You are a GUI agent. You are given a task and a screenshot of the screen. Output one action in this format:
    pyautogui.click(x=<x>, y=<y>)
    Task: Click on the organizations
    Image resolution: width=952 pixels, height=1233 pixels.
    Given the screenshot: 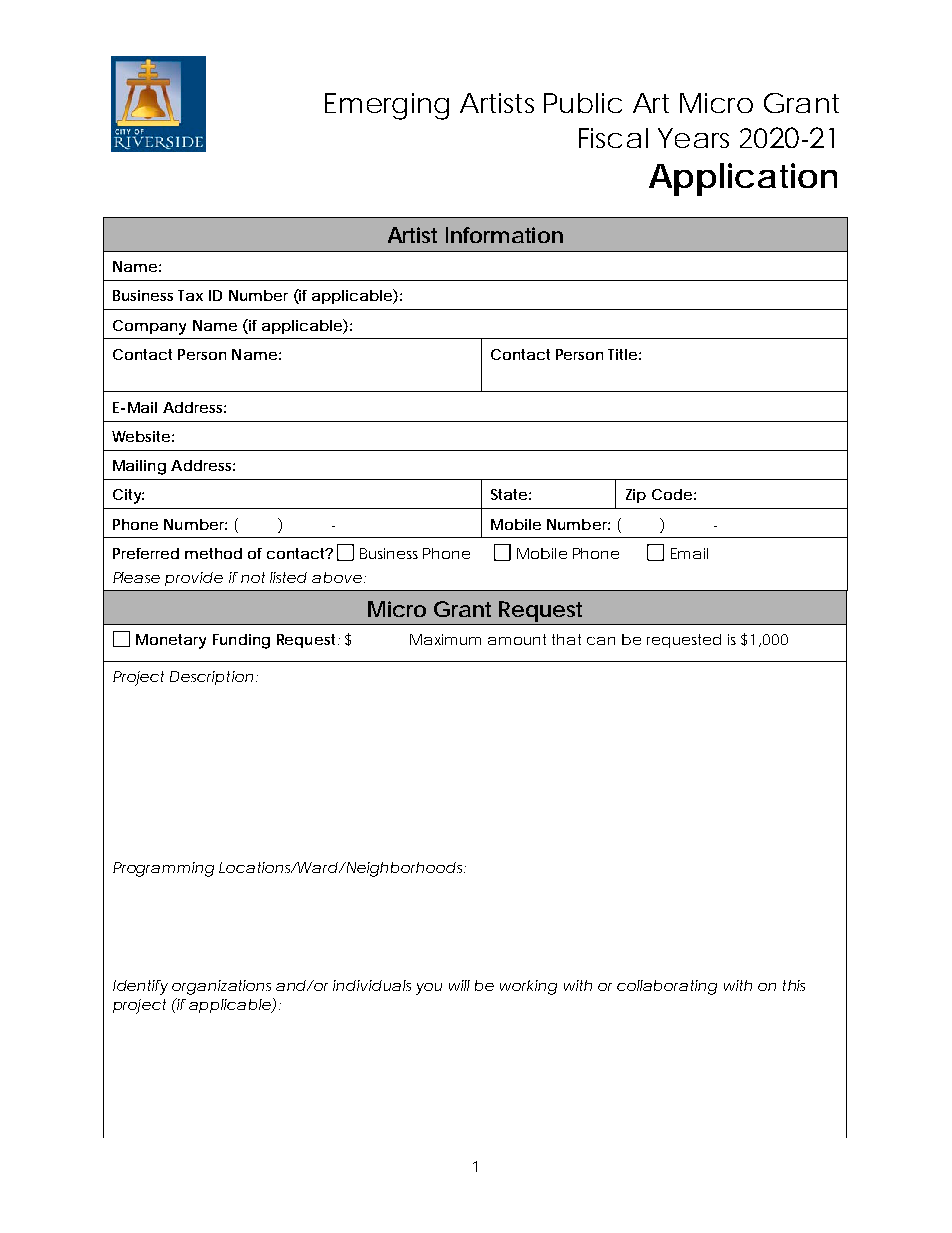 What is the action you would take?
    pyautogui.click(x=221, y=987)
